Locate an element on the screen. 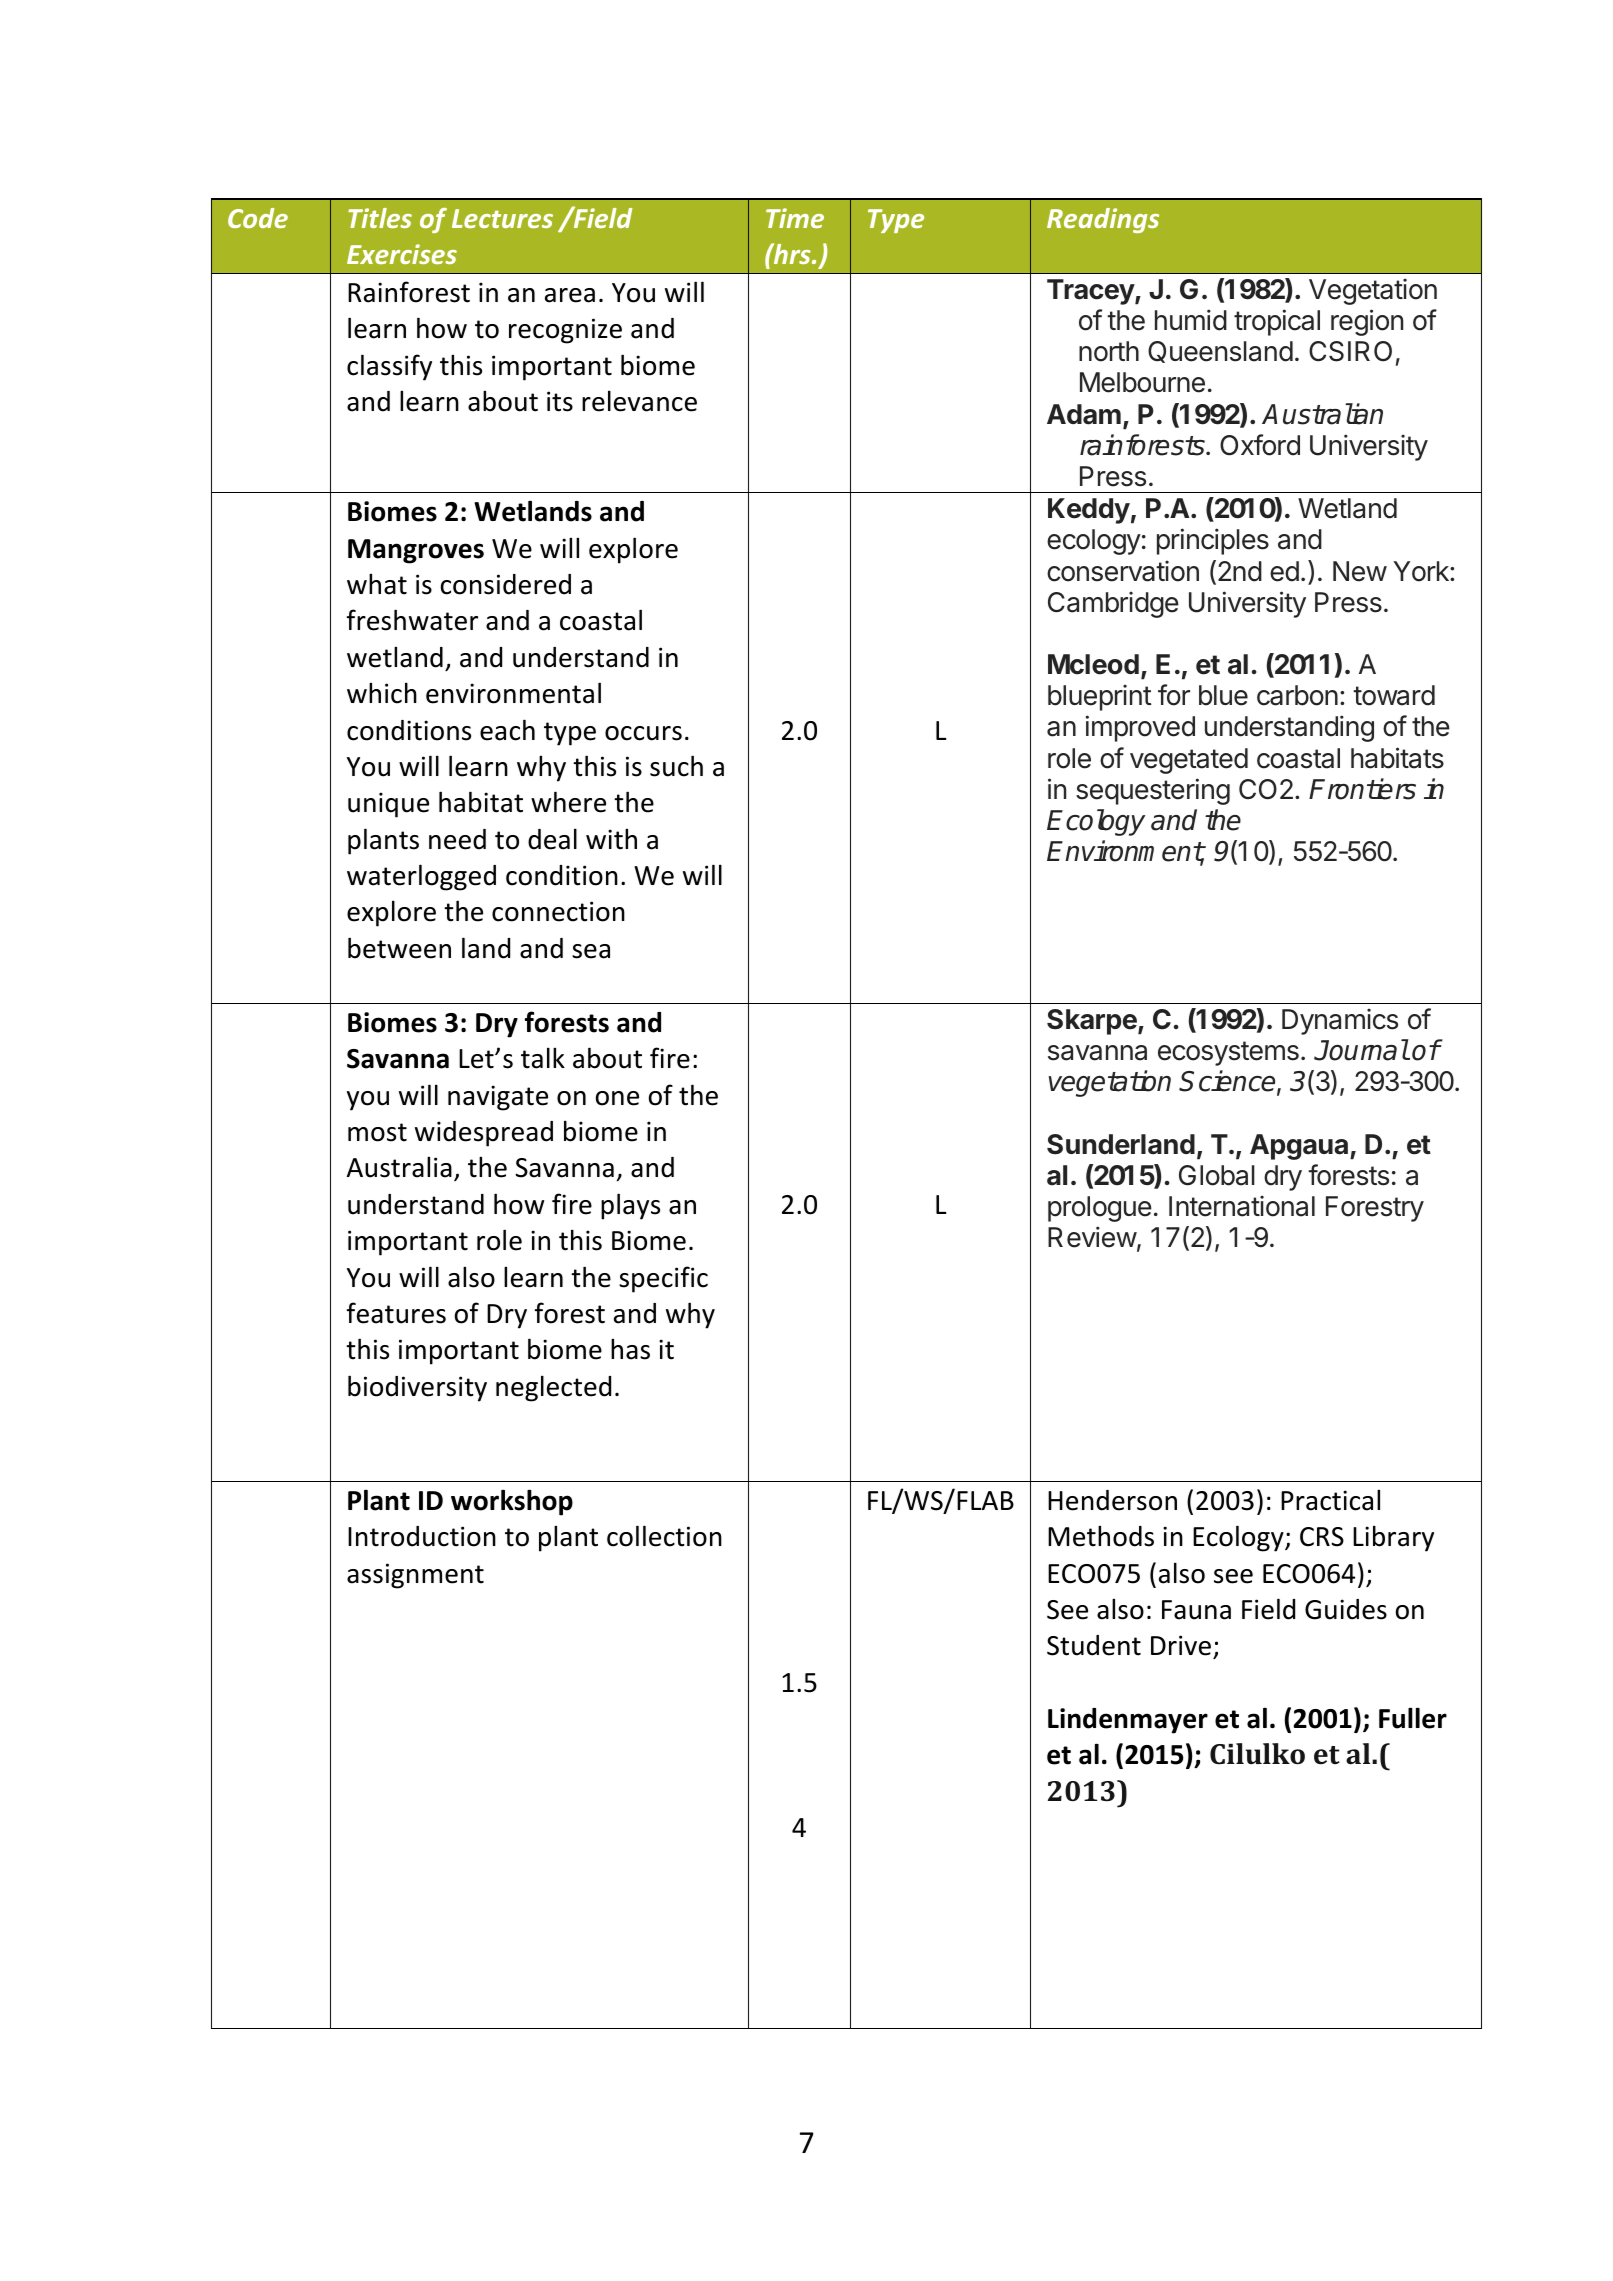 Image resolution: width=1613 pixels, height=2281 pixels. Exercises is located at coordinates (402, 254).
